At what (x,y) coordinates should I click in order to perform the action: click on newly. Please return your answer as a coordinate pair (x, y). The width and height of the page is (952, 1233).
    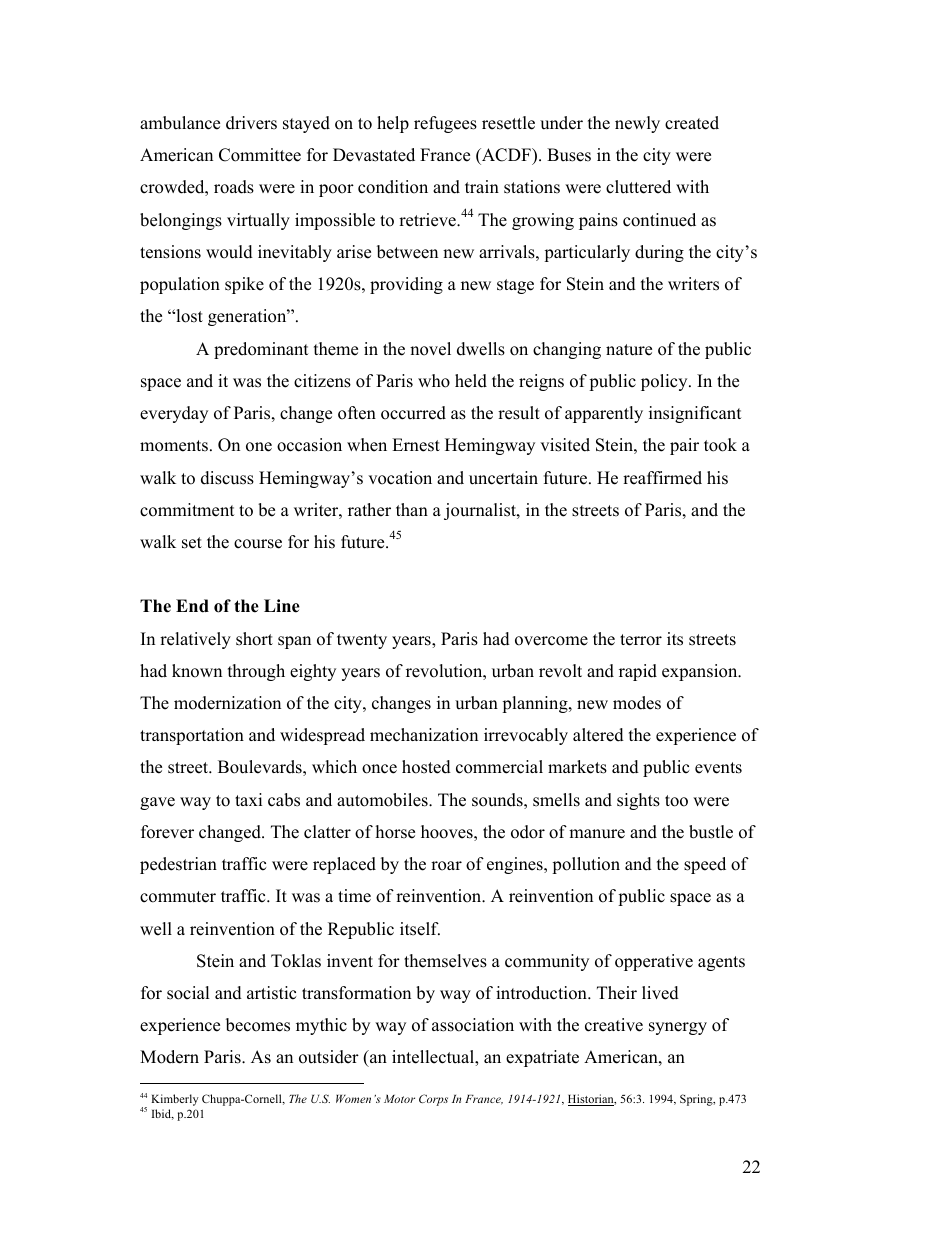
    Looking at the image, I should click on (637, 124).
